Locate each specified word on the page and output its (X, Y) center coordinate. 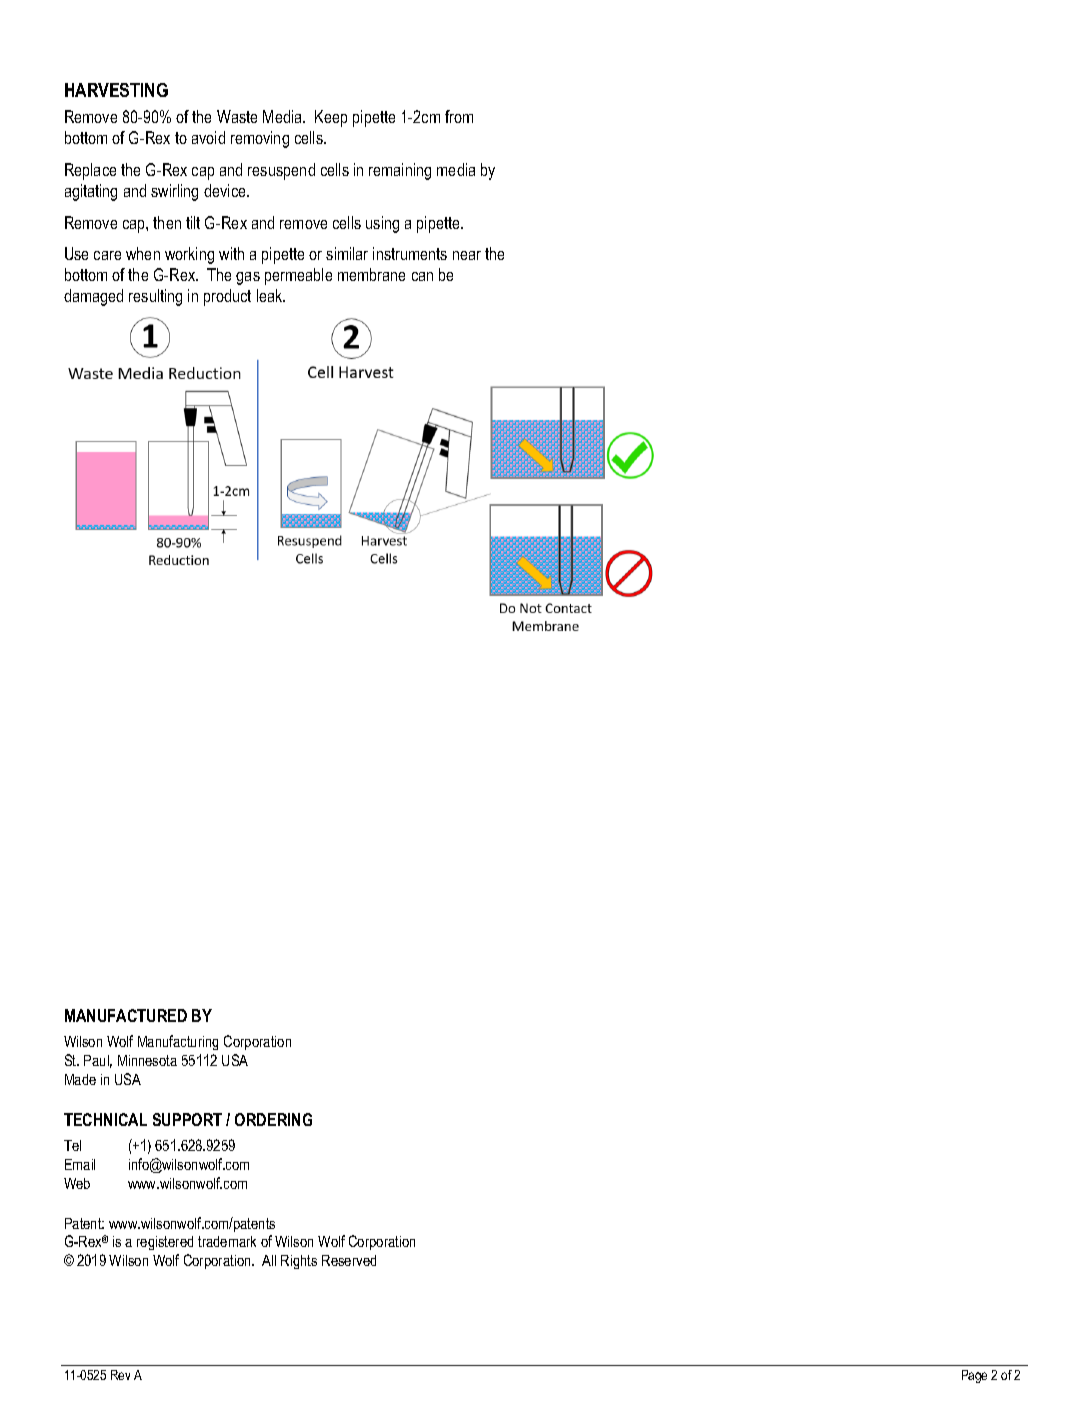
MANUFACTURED (126, 1015)
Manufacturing (178, 1042)
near (467, 255)
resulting (155, 297)
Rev (120, 1375)
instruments (410, 253)
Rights (299, 1262)
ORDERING (273, 1119)
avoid (208, 137)
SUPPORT (187, 1119)
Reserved (349, 1260)
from (459, 116)
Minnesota (147, 1060)
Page (974, 1376)
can (422, 276)
